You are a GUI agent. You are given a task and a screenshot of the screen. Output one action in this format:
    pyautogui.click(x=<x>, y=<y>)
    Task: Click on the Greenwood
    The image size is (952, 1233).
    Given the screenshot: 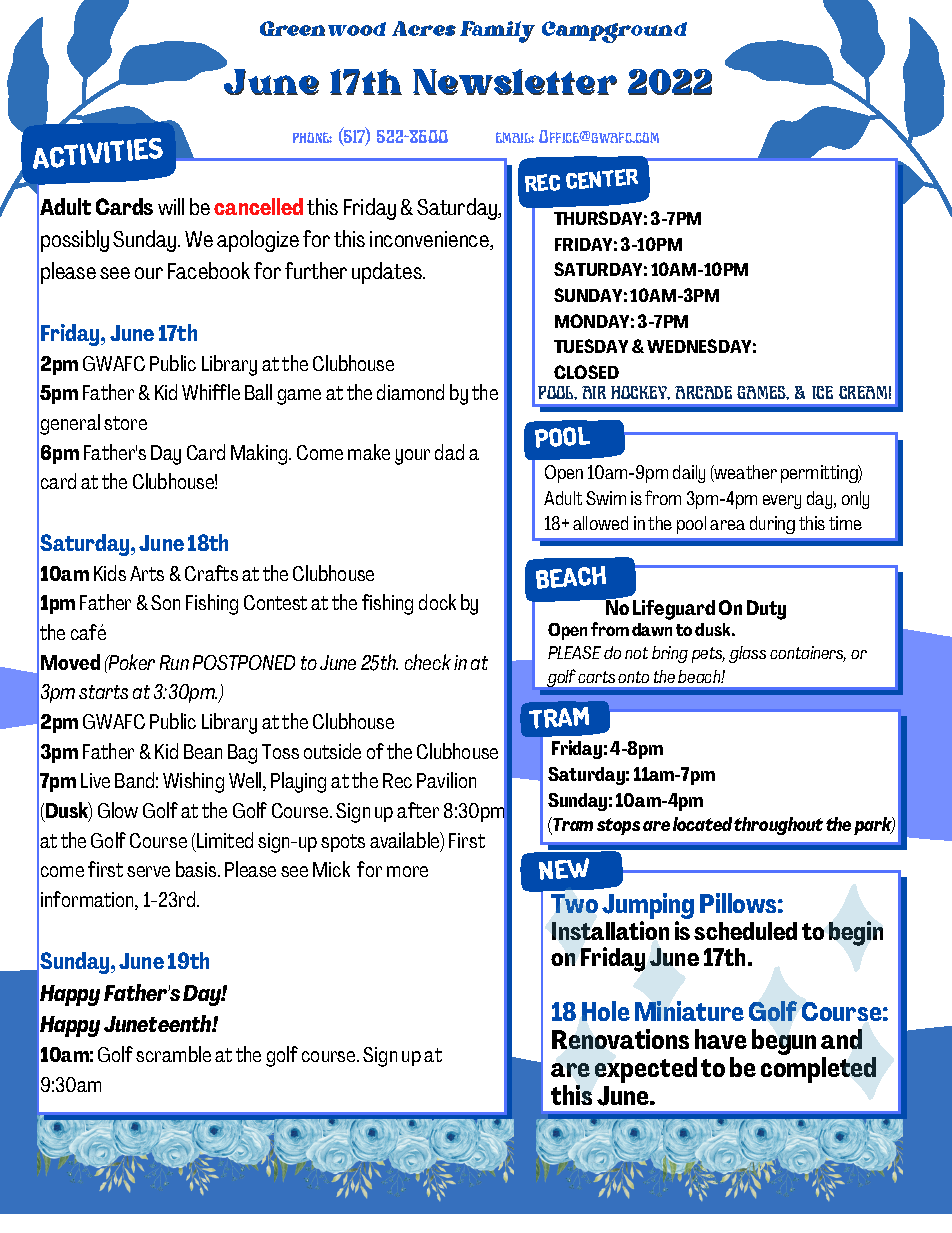 What is the action you would take?
    pyautogui.click(x=323, y=28)
